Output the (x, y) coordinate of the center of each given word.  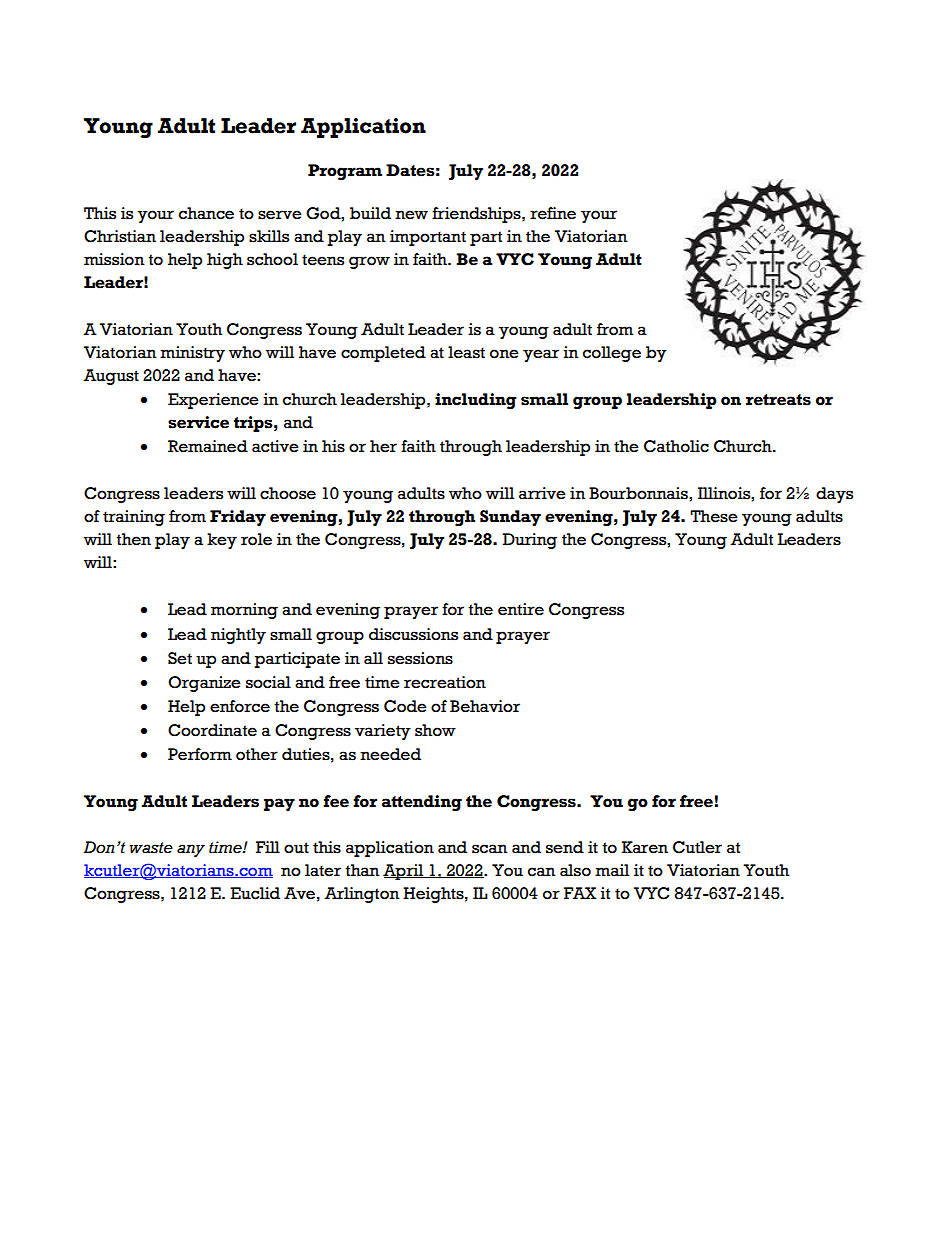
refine (553, 213)
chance (206, 213)
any (191, 850)
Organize (204, 684)
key (222, 541)
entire (521, 609)
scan (490, 849)
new (411, 215)
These (714, 516)
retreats (778, 400)
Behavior (485, 706)
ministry (192, 354)
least (466, 352)
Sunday (510, 518)
